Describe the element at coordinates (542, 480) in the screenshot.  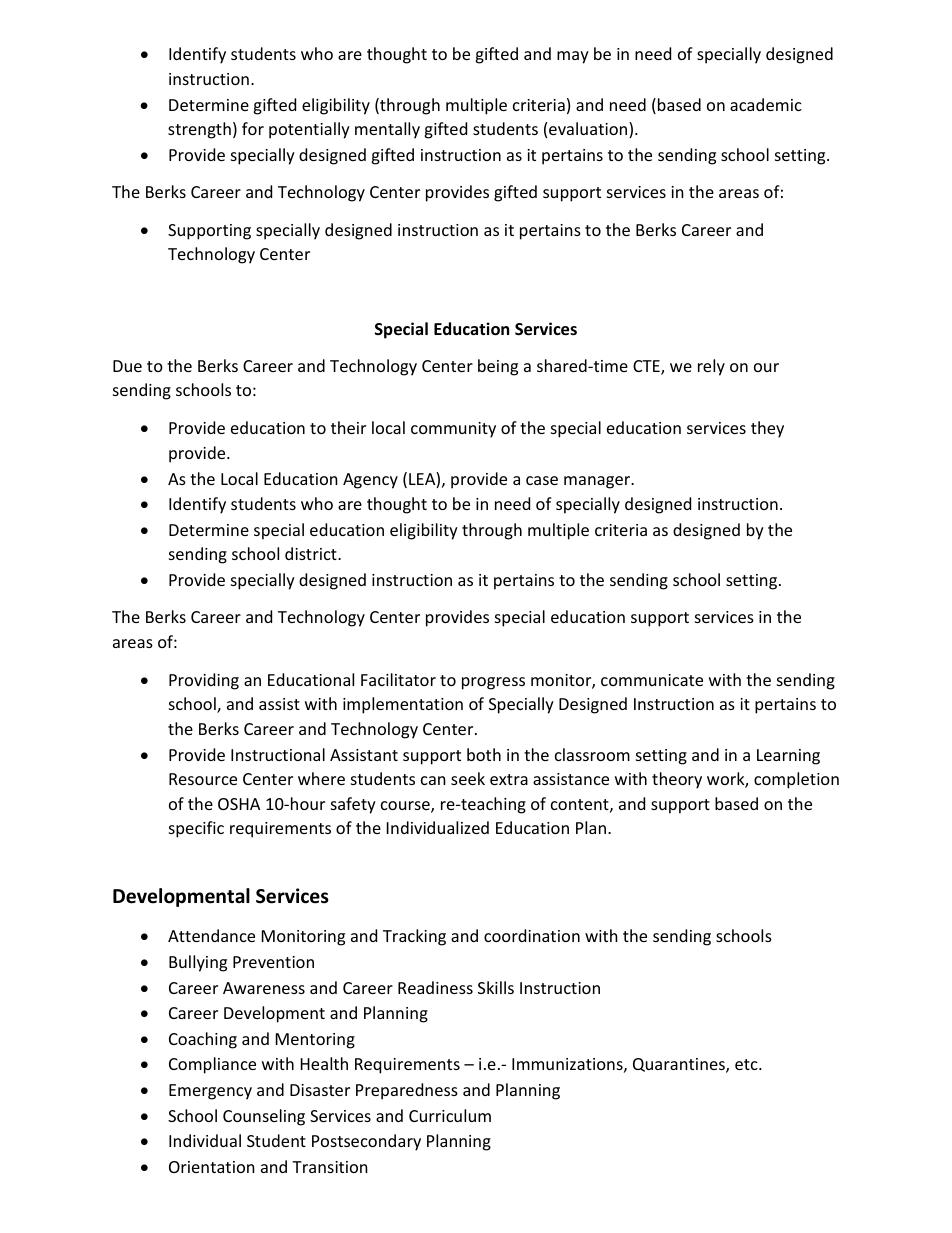
I see `case` at that location.
